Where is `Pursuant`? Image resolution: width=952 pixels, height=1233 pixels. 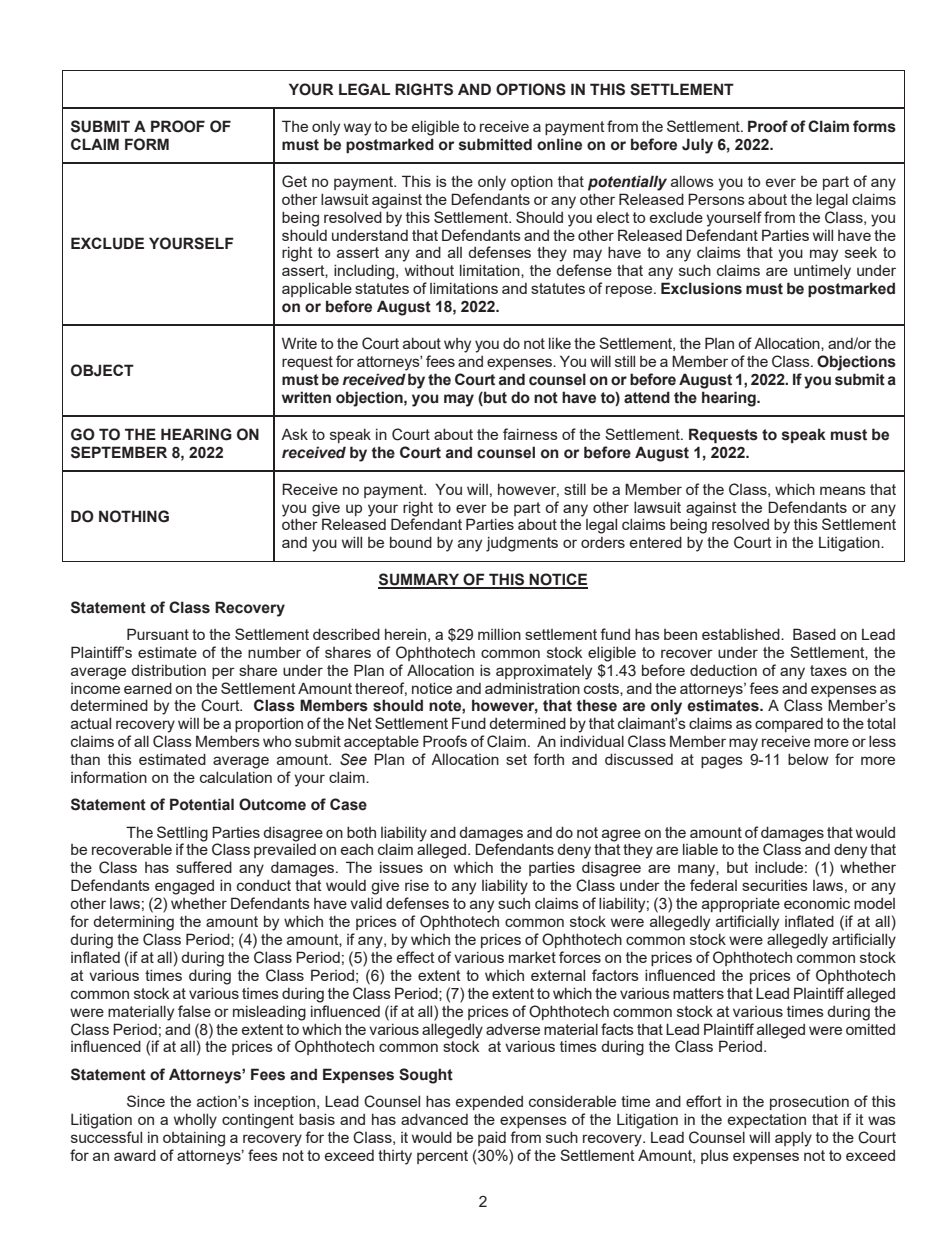
Pursuant is located at coordinates (158, 634).
